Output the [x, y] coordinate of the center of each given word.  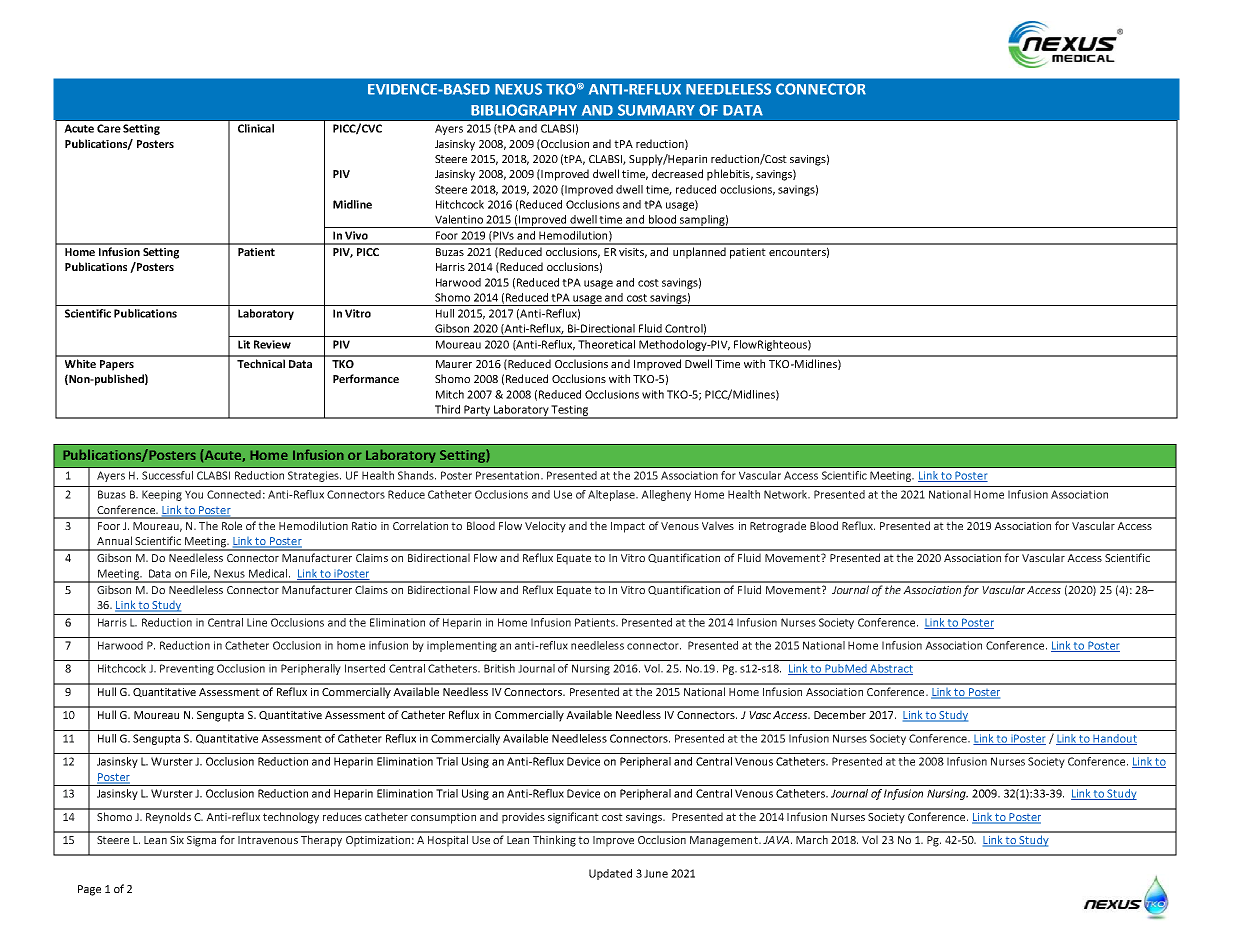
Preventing [187, 669]
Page [89, 890]
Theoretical [606, 344]
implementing [462, 646]
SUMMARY [656, 110]
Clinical [256, 128]
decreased [677, 173]
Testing [570, 411]
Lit [244, 344]
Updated [610, 874]
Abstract [890, 669]
